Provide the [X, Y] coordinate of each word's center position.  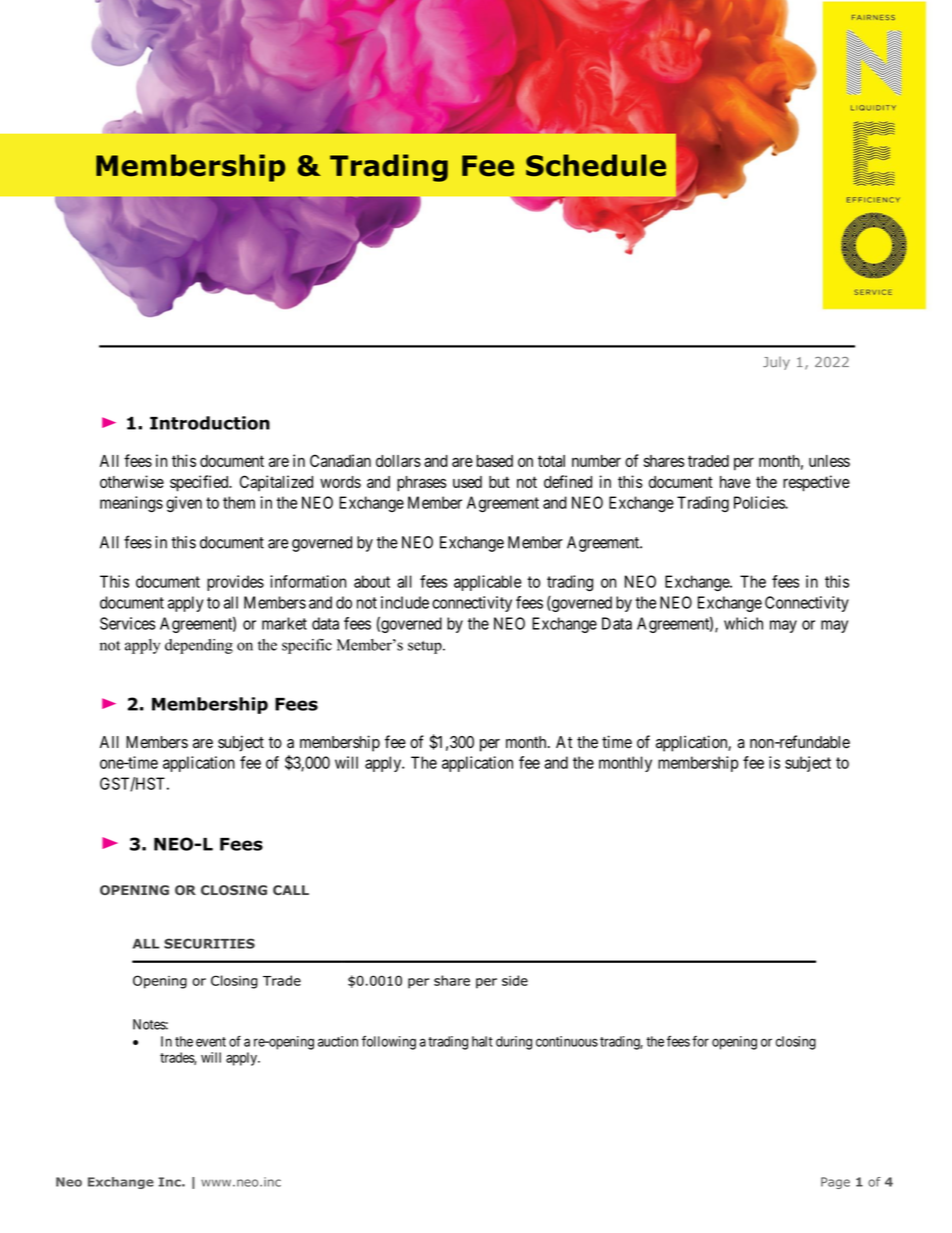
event [211, 1042]
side [515, 980]
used [467, 482]
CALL [291, 890]
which [743, 623]
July [776, 363]
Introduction [210, 423]
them [239, 502]
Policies [760, 502]
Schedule [596, 165]
